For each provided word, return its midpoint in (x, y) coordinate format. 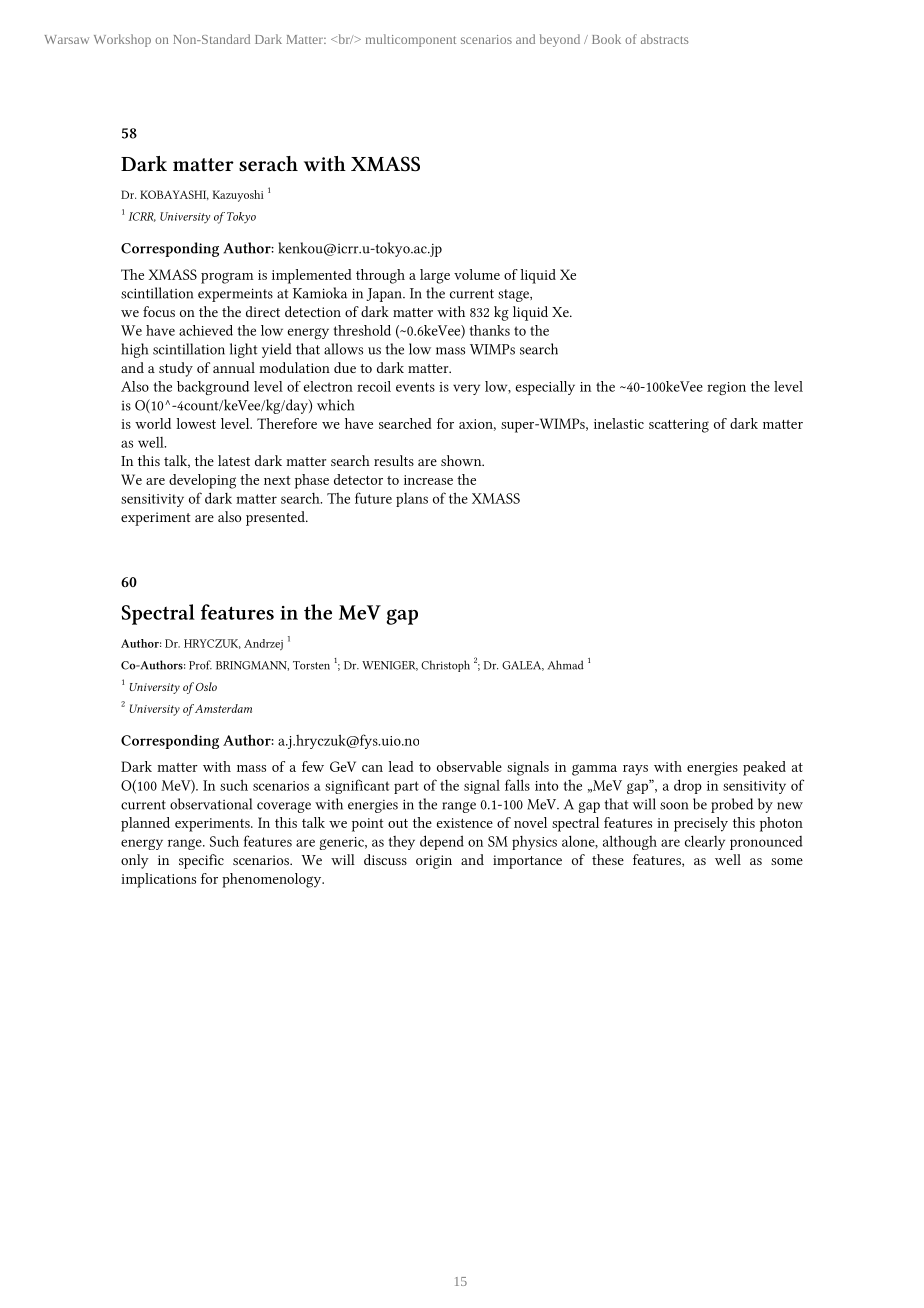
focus (159, 311)
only (135, 861)
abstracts (664, 39)
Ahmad (565, 665)
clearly (705, 842)
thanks (490, 330)
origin (434, 862)
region (726, 388)
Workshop (122, 40)
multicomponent (411, 40)
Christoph (445, 666)
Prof (200, 665)
